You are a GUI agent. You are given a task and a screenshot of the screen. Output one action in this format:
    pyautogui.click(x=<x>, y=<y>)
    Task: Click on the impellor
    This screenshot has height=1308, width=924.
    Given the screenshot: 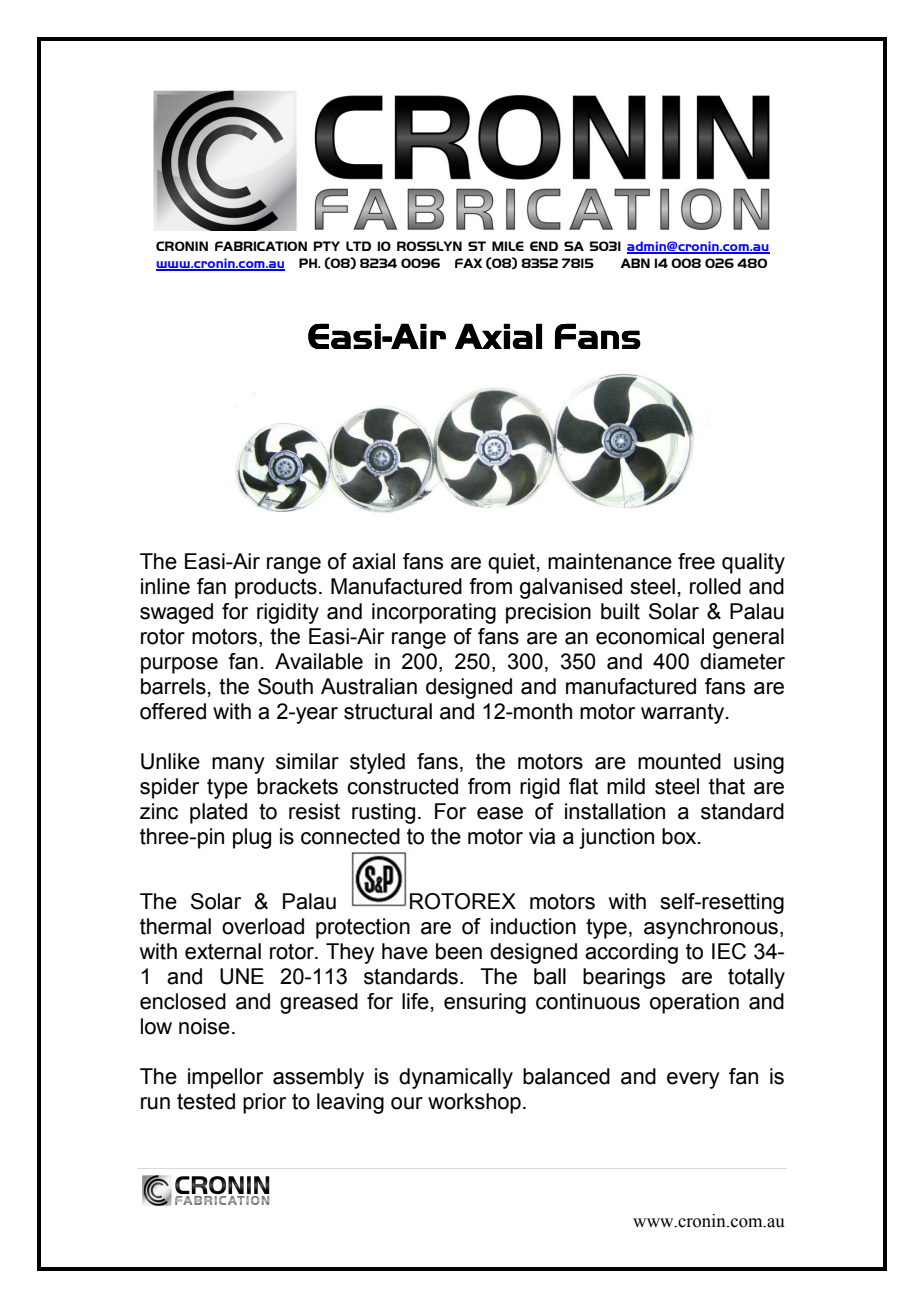 What is the action you would take?
    pyautogui.click(x=225, y=1078)
